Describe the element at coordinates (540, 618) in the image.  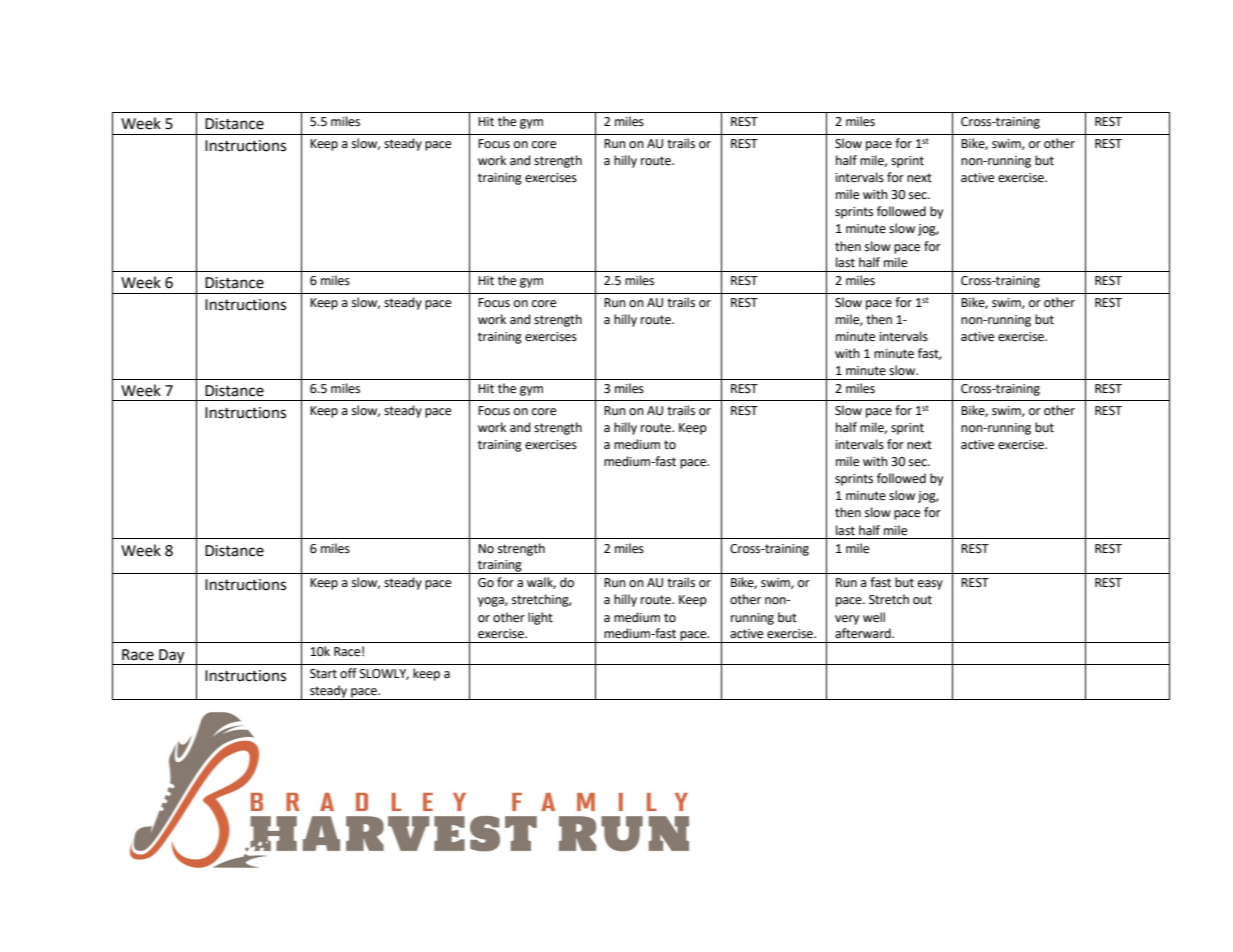
I see `light` at that location.
